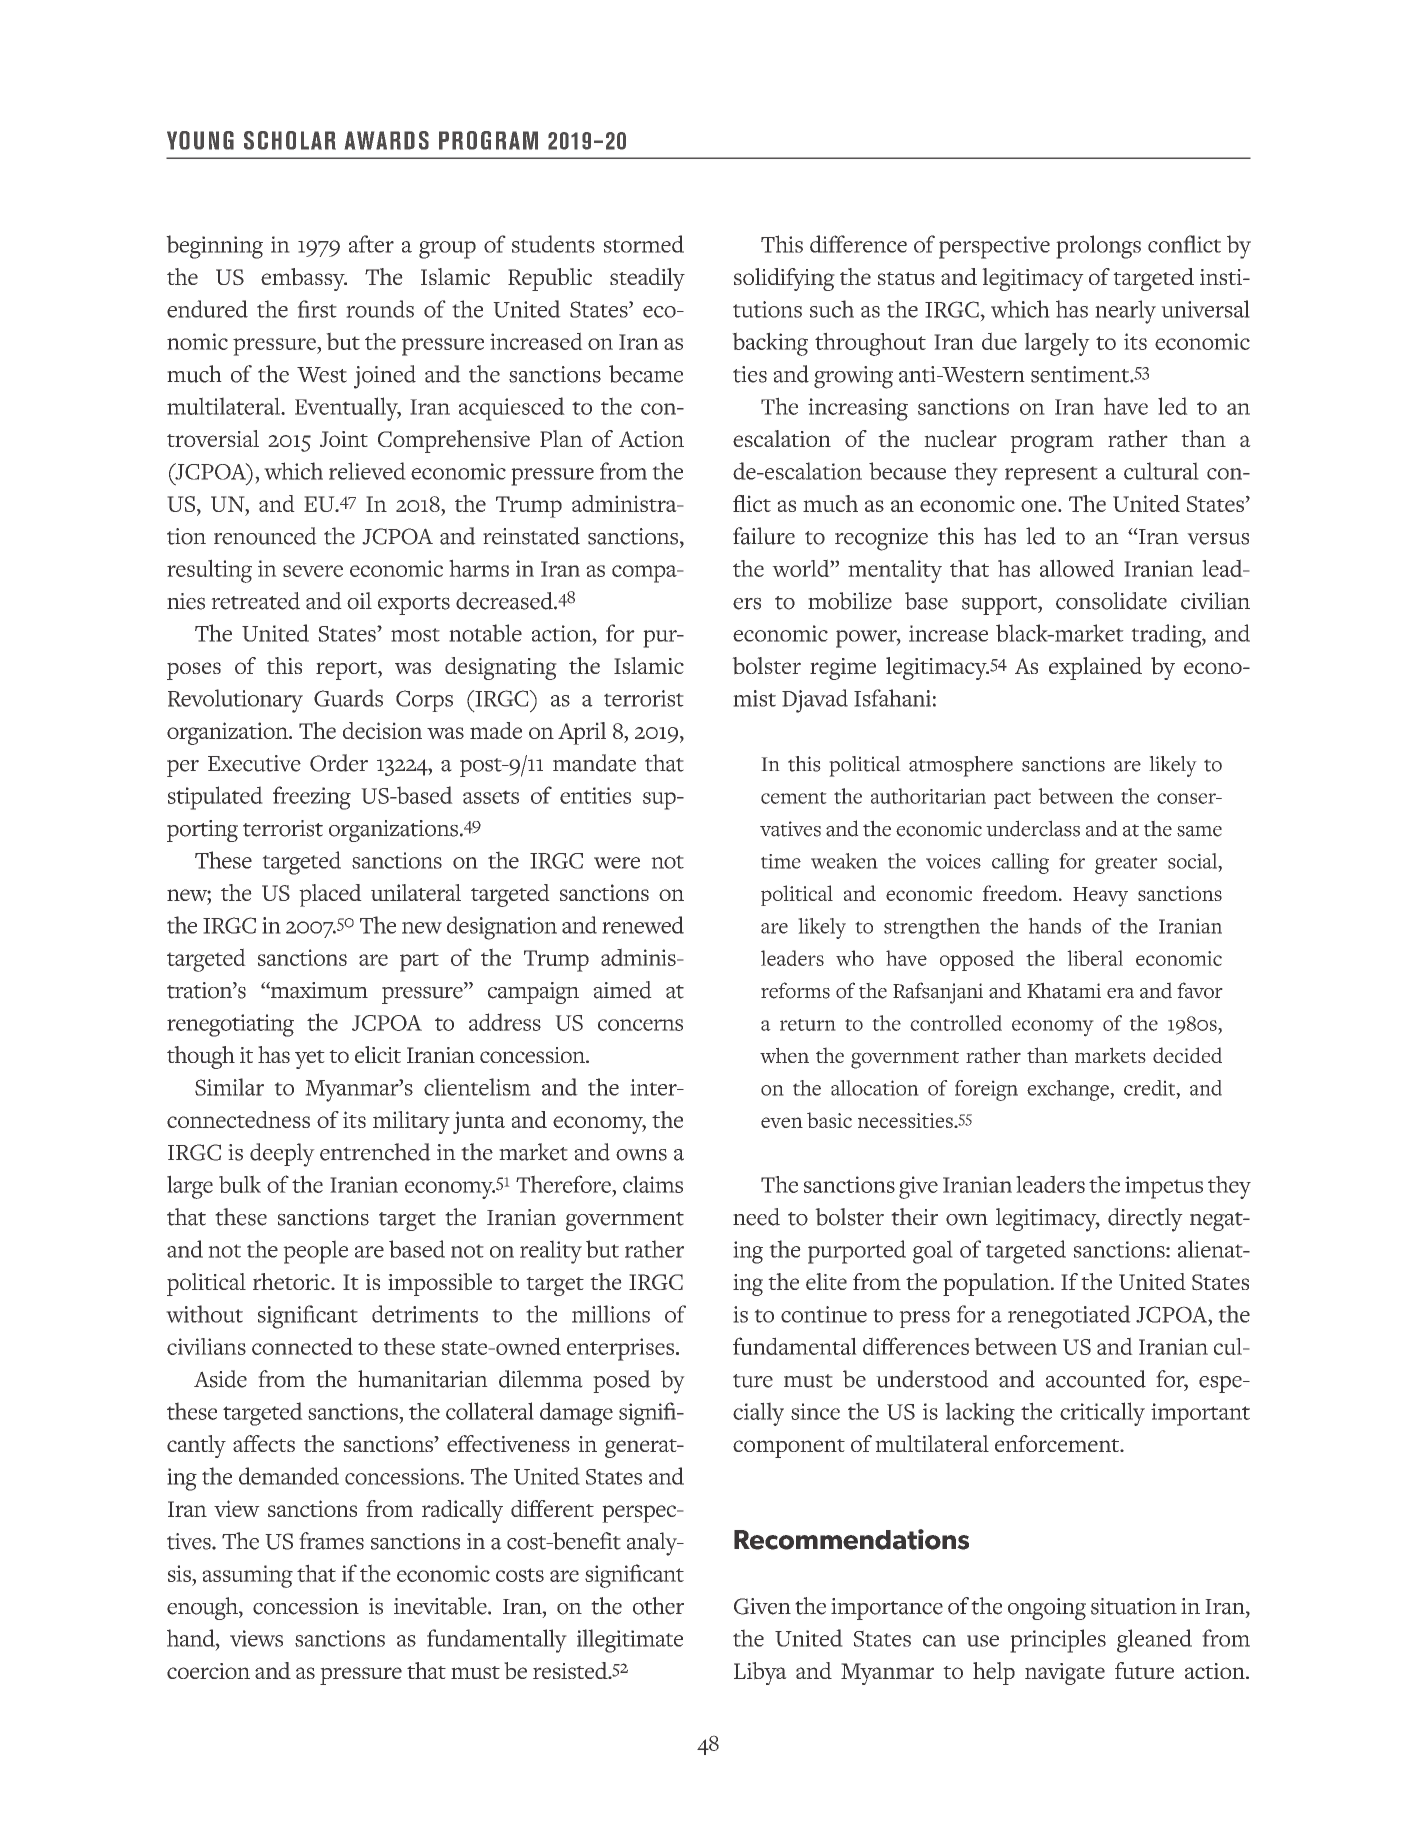  I want to click on allowed, so click(1077, 568).
